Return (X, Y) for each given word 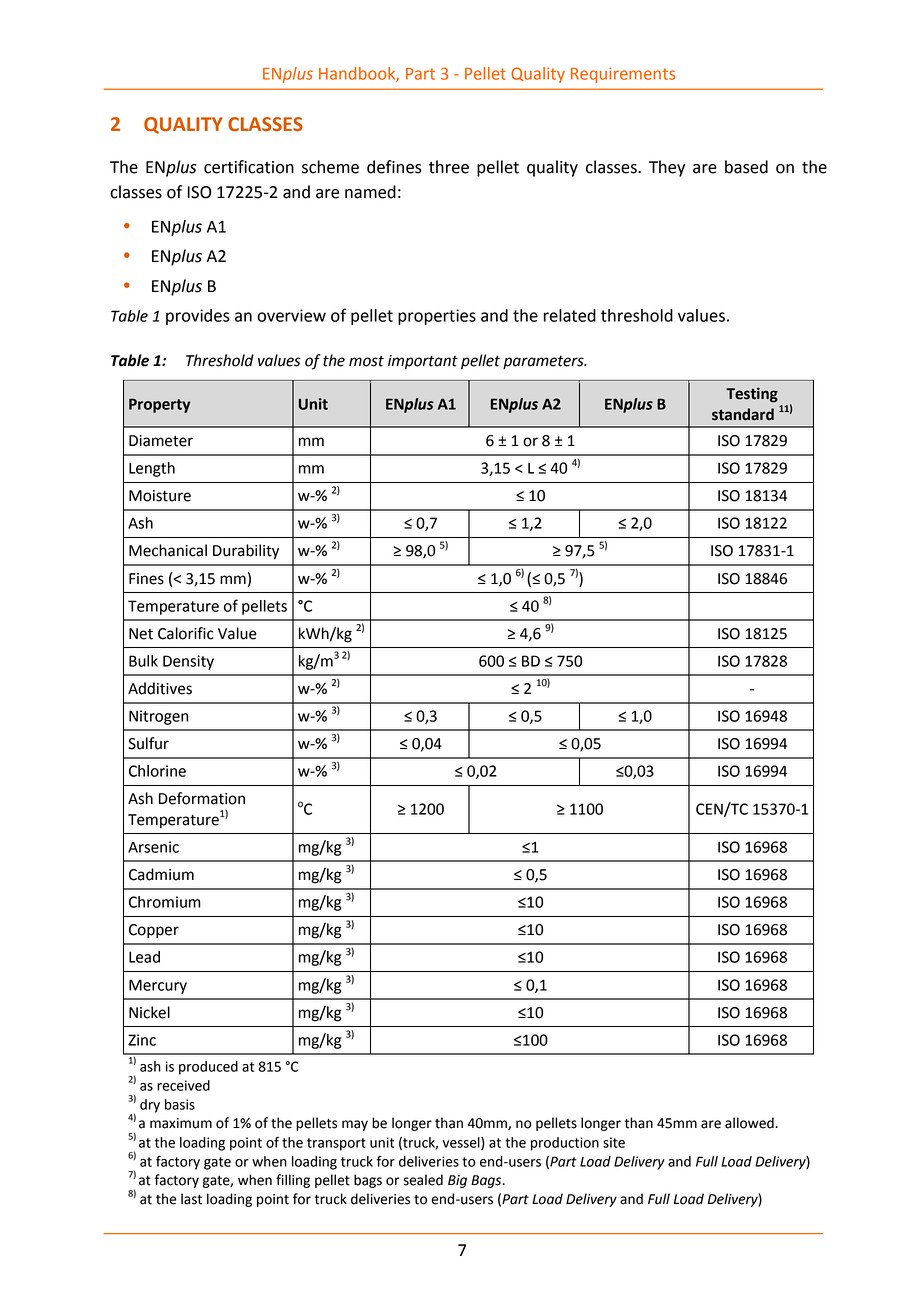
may (355, 1125)
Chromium (165, 902)
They (667, 168)
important (423, 362)
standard (743, 414)
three (449, 167)
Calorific (186, 633)
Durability (246, 552)
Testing (752, 395)
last (191, 1199)
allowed (750, 1123)
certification (249, 167)
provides (198, 317)
